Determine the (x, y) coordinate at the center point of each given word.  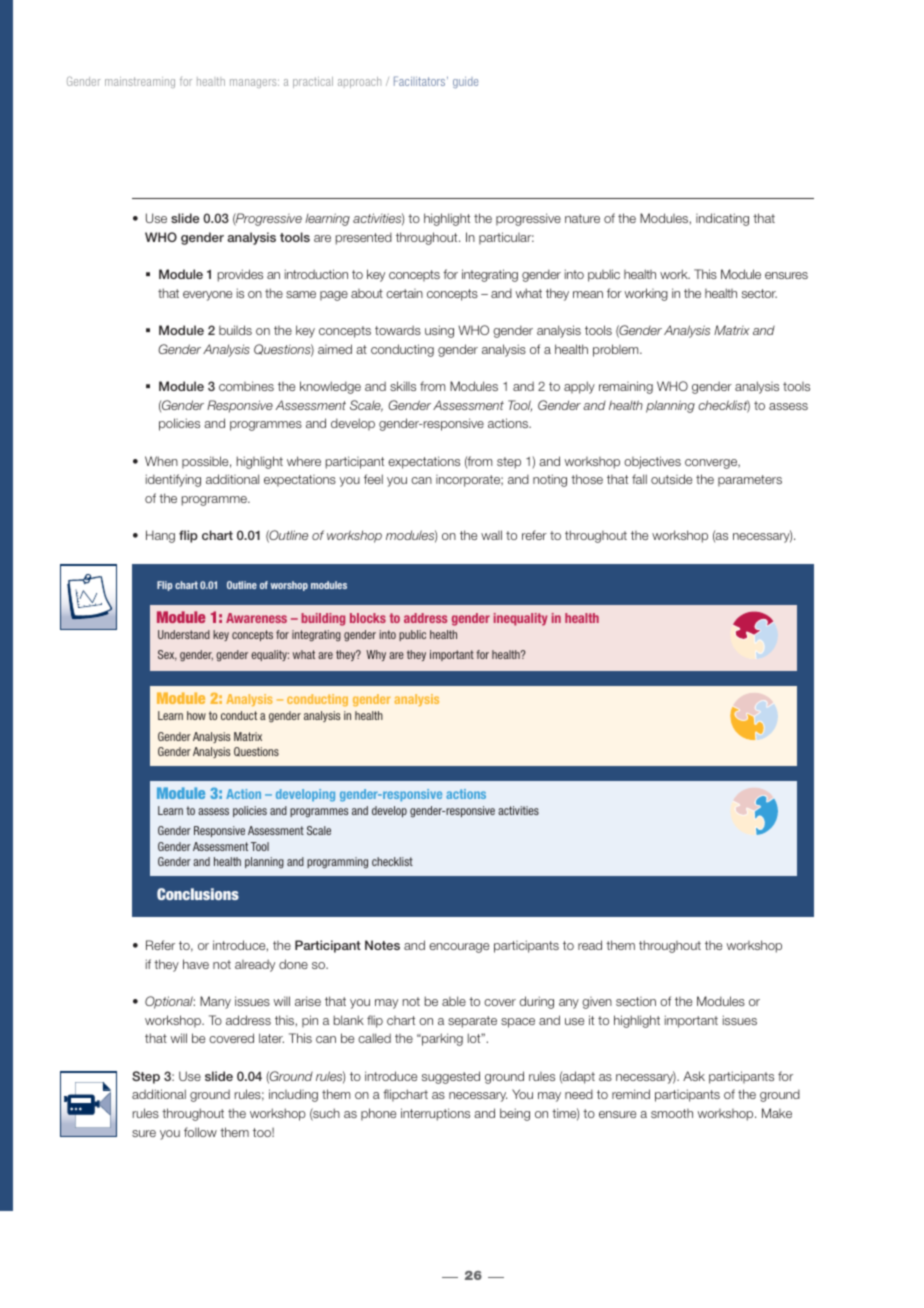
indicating (722, 219)
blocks (368, 618)
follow (200, 1132)
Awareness (256, 618)
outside (671, 479)
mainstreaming (140, 82)
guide (465, 82)
